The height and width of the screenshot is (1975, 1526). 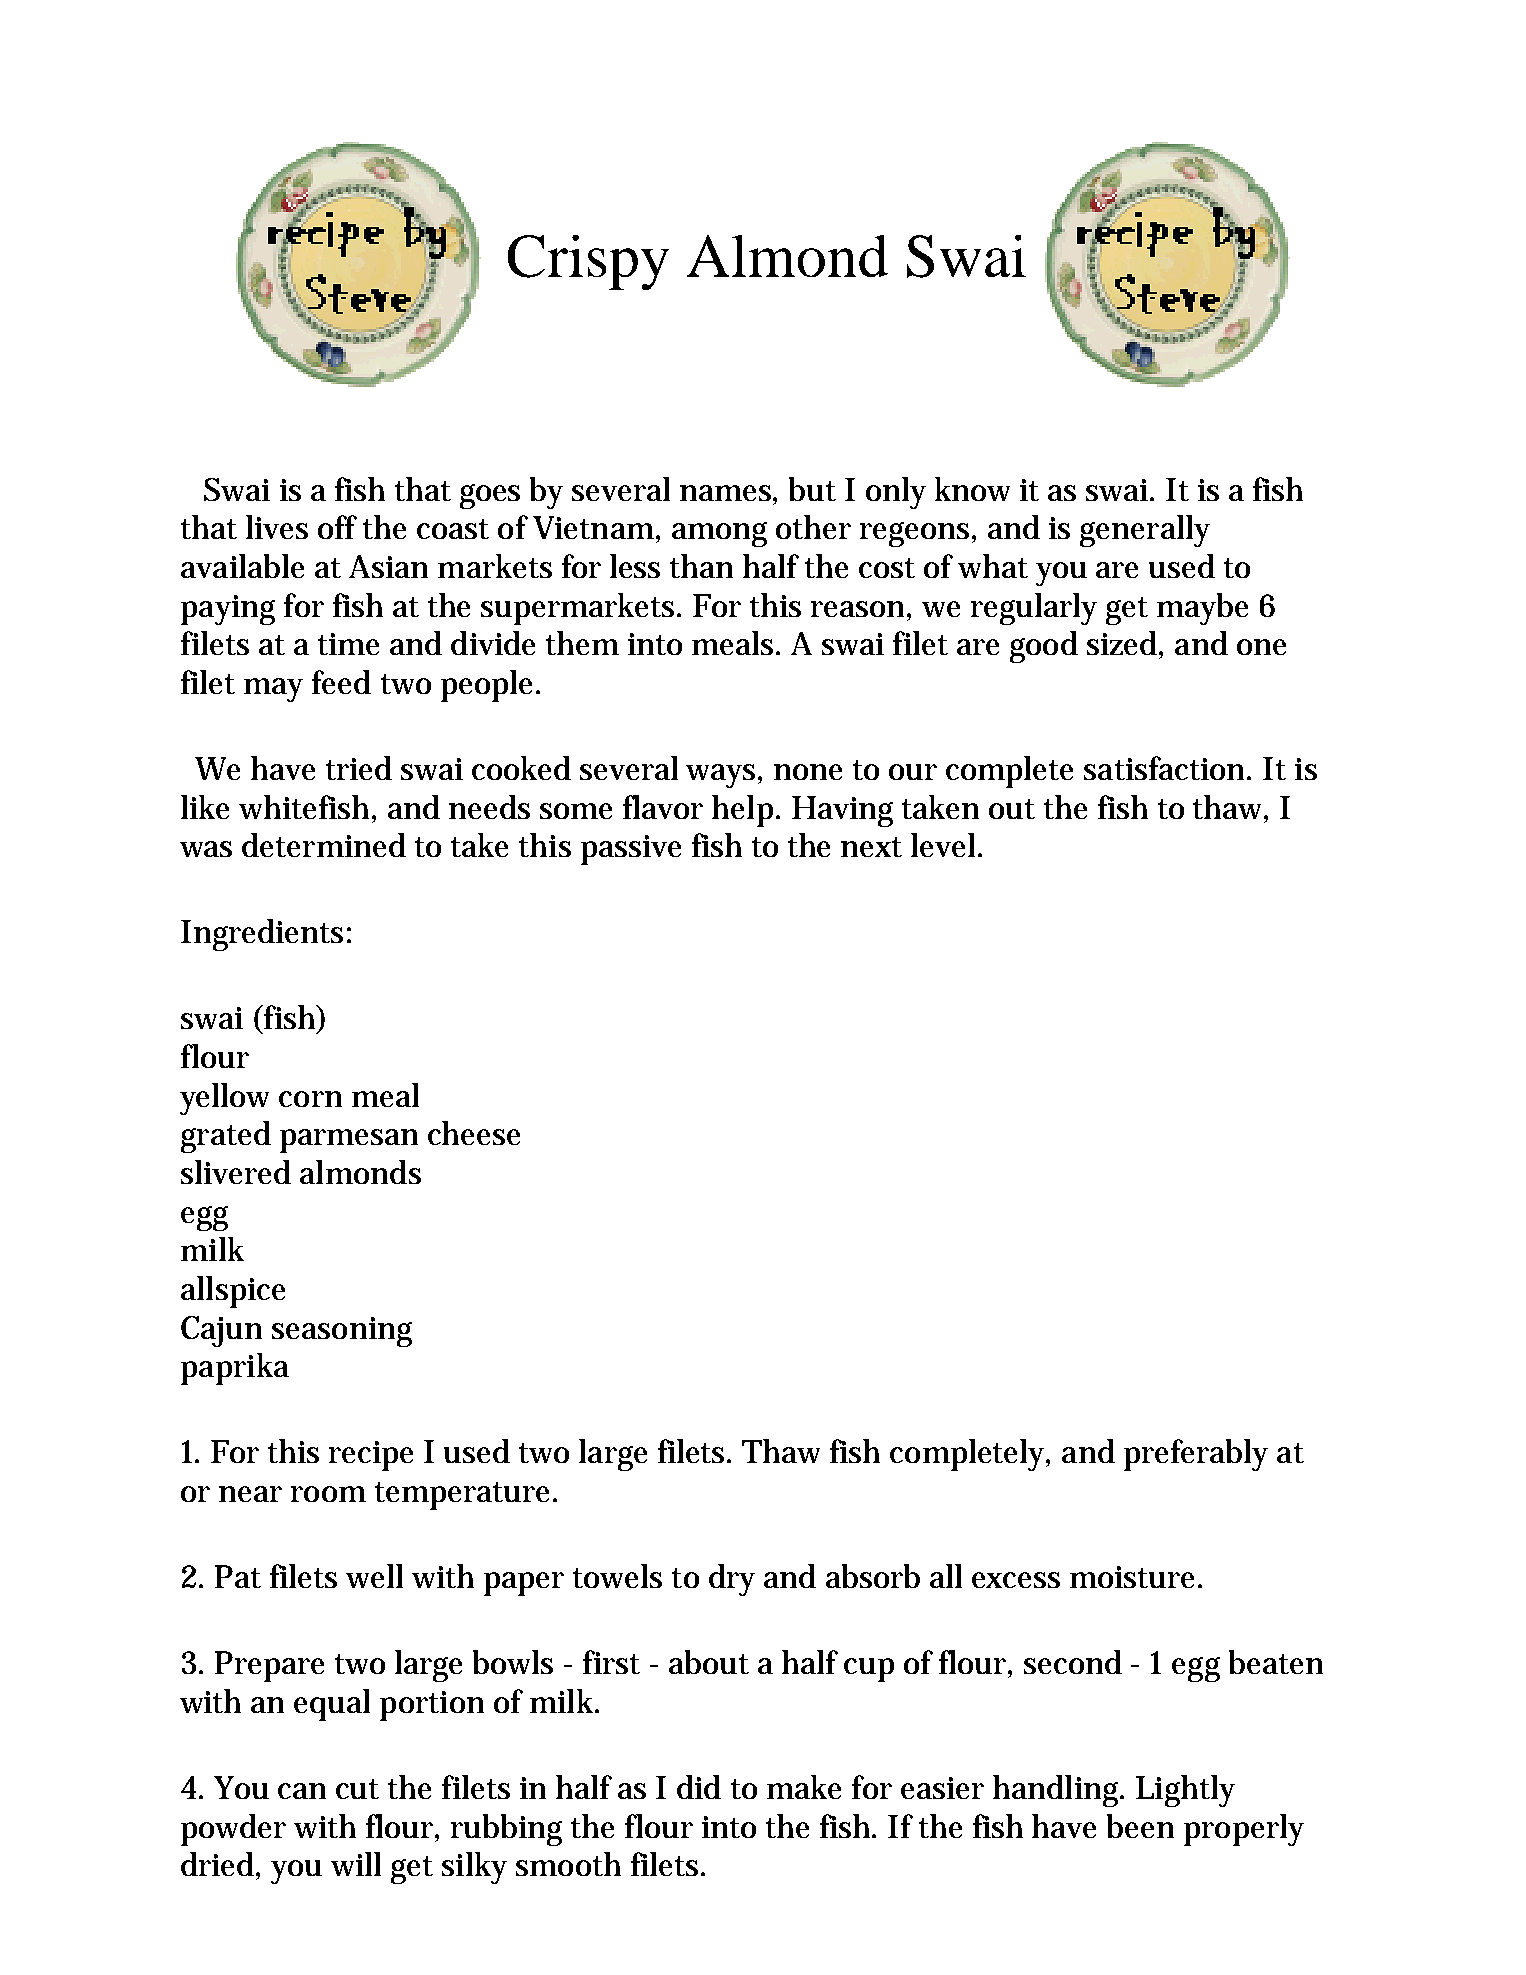 What do you see at coordinates (745, 811) in the screenshot?
I see `help` at bounding box center [745, 811].
